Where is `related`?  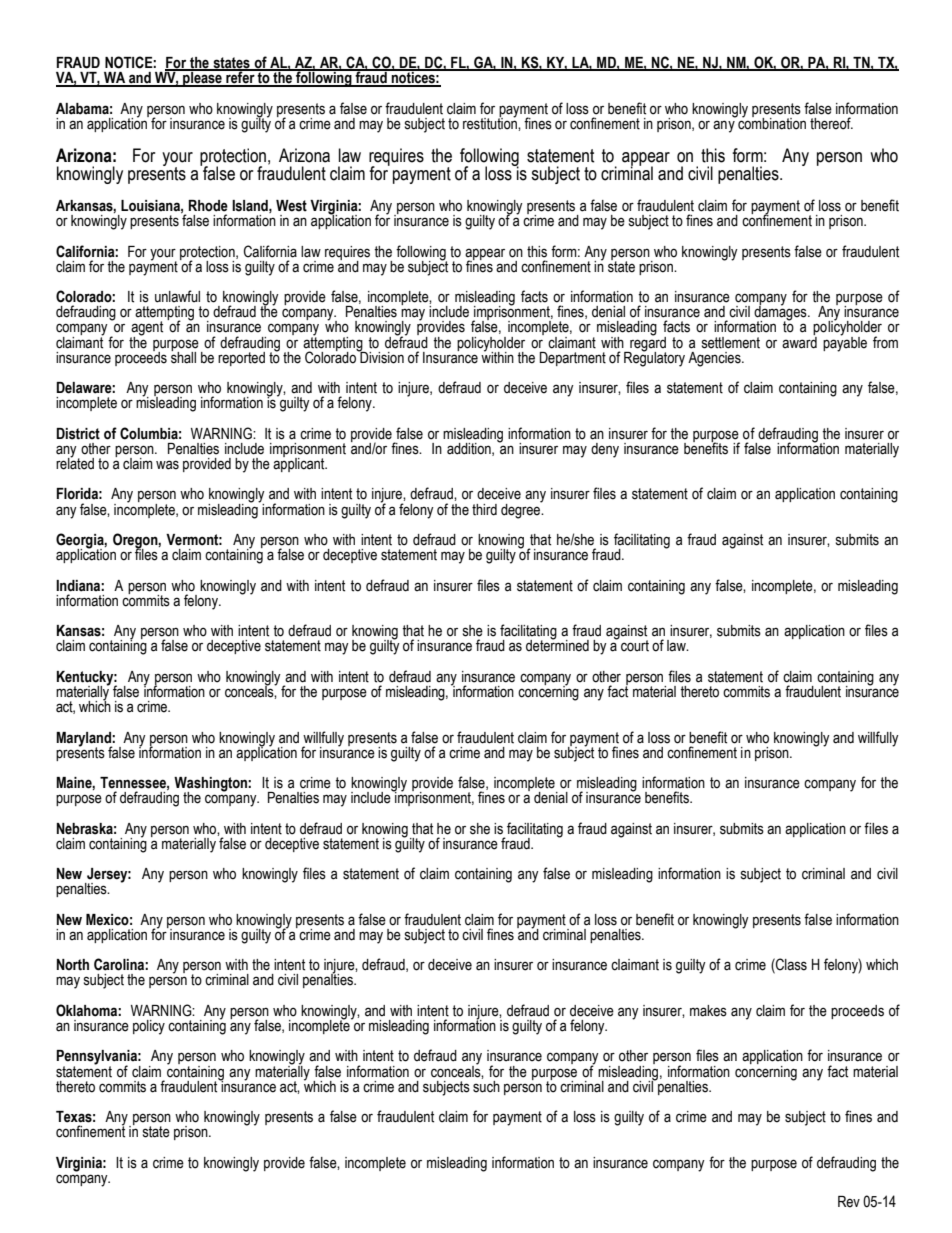 related is located at coordinates (75, 463).
